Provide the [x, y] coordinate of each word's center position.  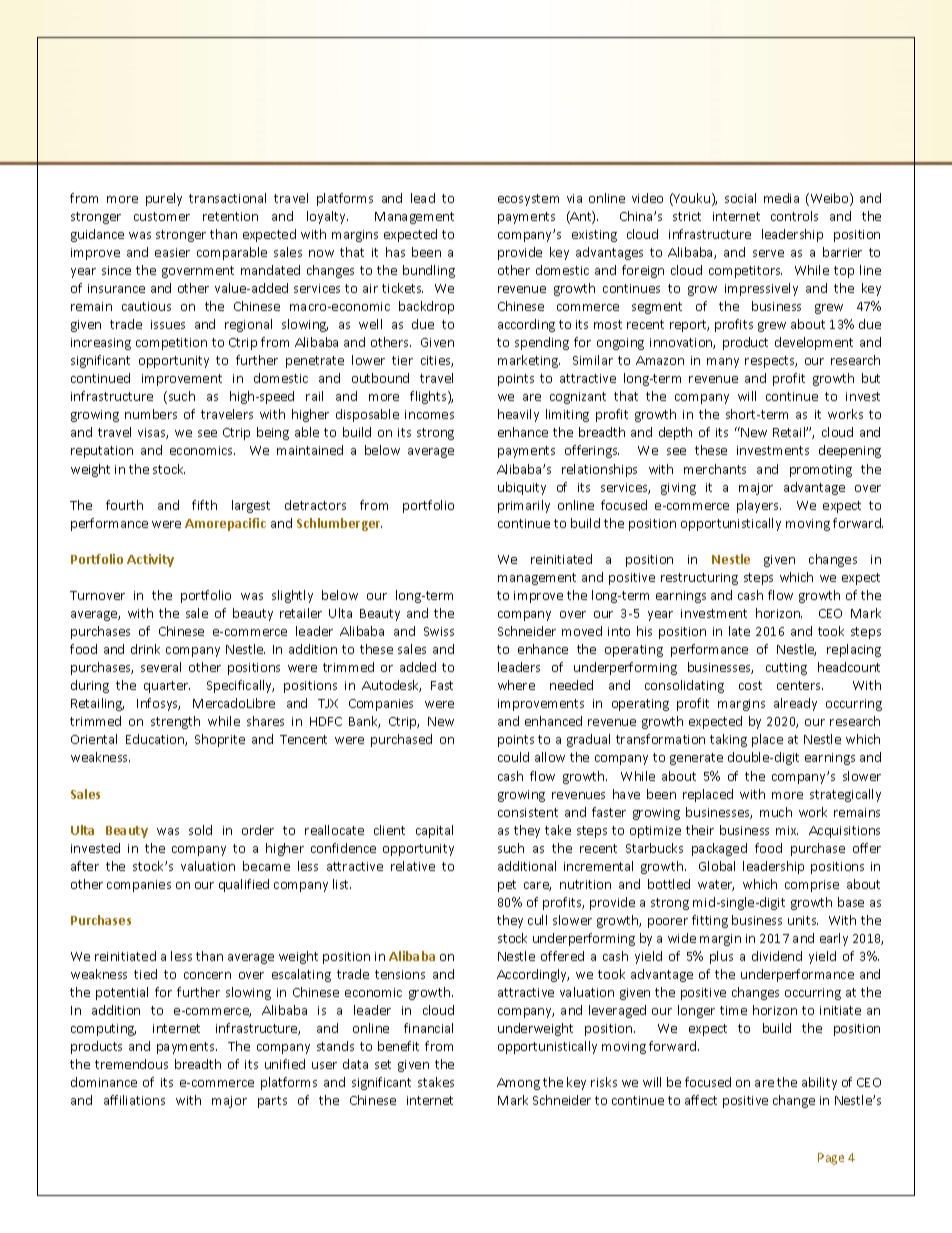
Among [518, 1084]
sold [200, 830]
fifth [204, 505]
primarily [524, 506]
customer [162, 216]
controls [794, 216]
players [759, 506]
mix [787, 830]
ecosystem [528, 200]
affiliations [134, 1100]
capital [434, 831]
